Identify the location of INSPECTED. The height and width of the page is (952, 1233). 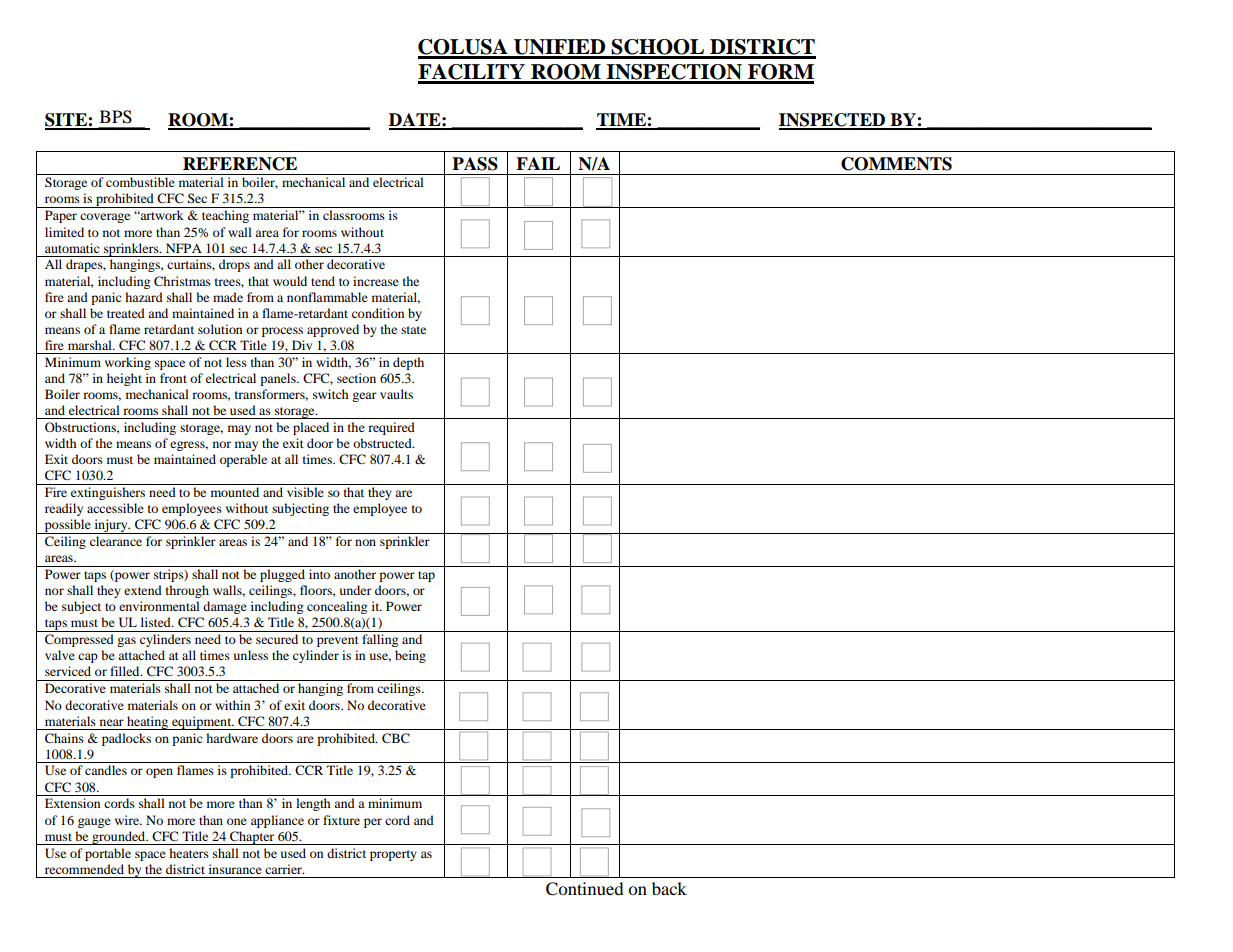
(833, 121).
